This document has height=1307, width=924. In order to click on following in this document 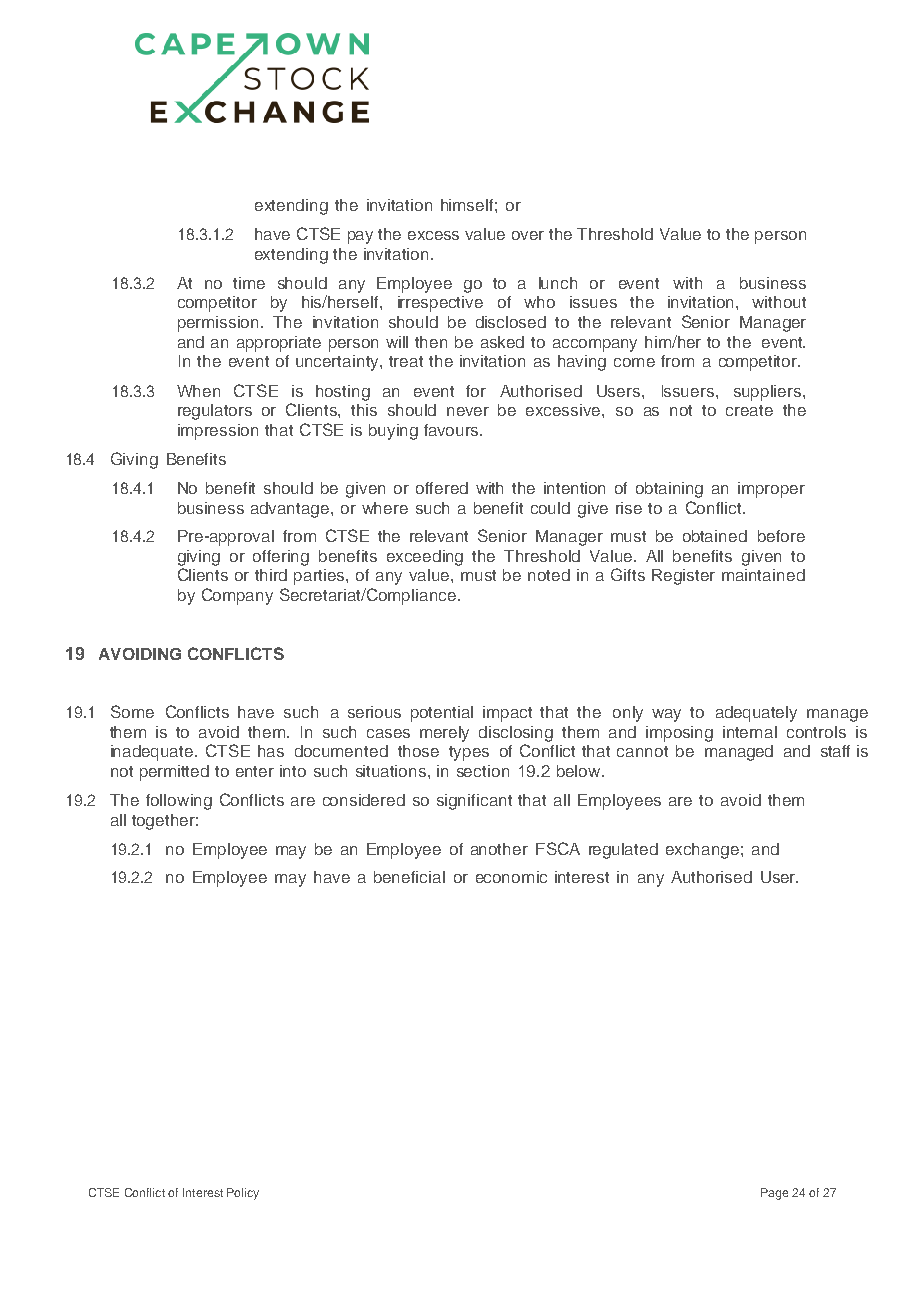, I will do `click(179, 802)`.
